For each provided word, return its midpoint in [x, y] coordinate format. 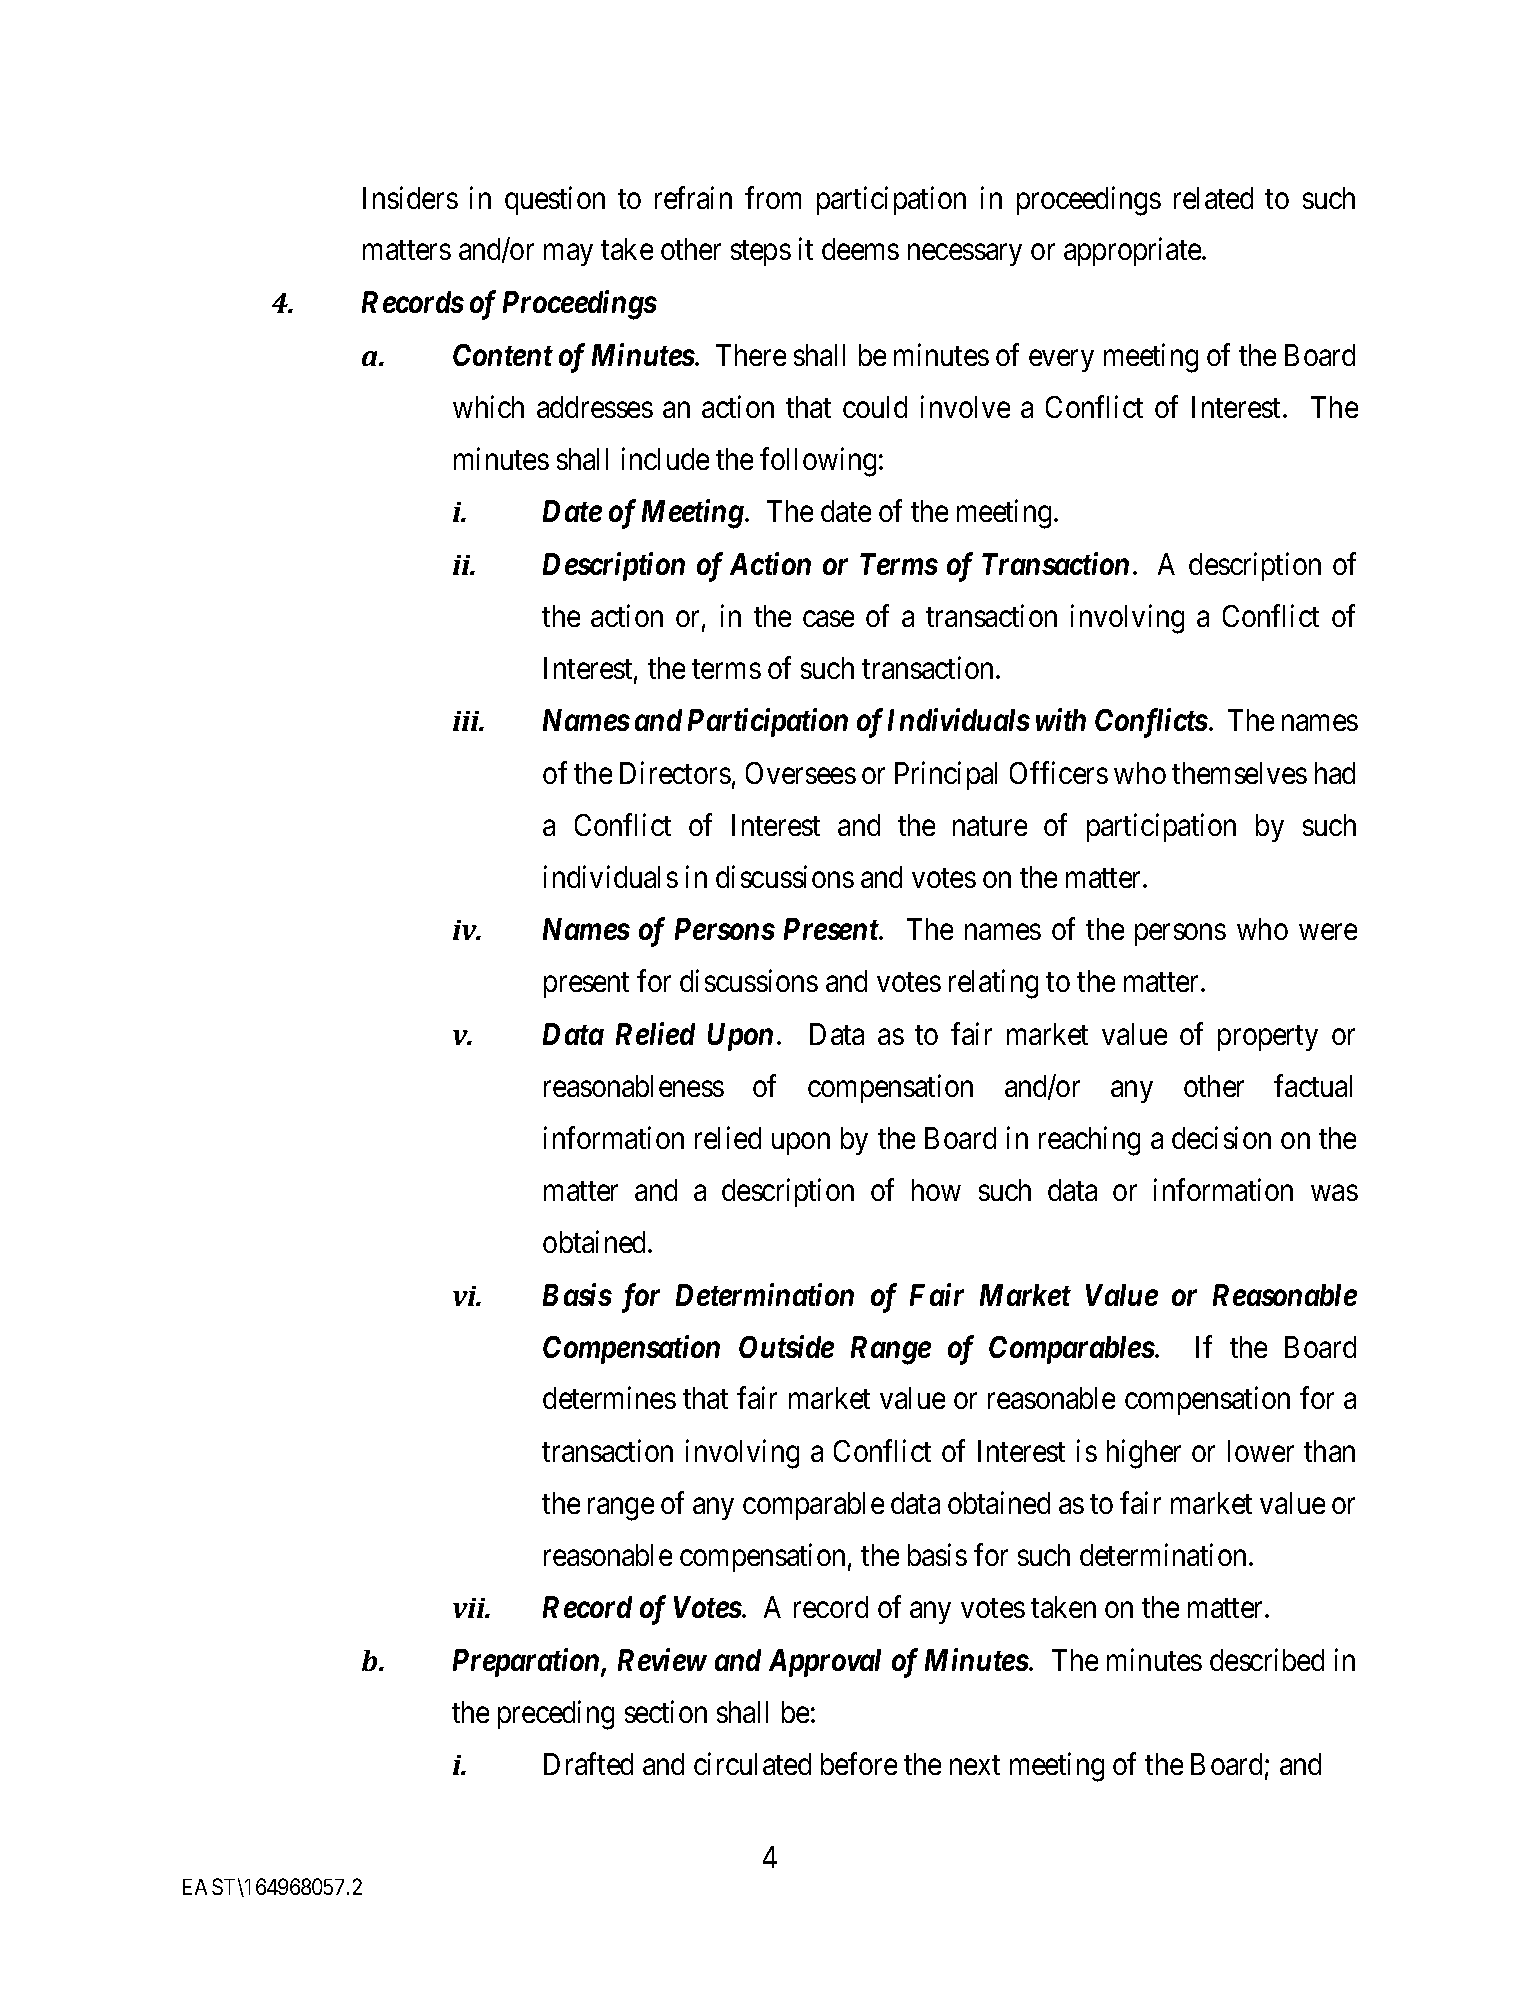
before [859, 1764]
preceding [556, 1715]
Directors [675, 772]
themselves [1239, 773]
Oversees [801, 773]
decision [1221, 1137]
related [1213, 198]
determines [609, 1398]
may [568, 255]
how [936, 1190]
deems [860, 249]
